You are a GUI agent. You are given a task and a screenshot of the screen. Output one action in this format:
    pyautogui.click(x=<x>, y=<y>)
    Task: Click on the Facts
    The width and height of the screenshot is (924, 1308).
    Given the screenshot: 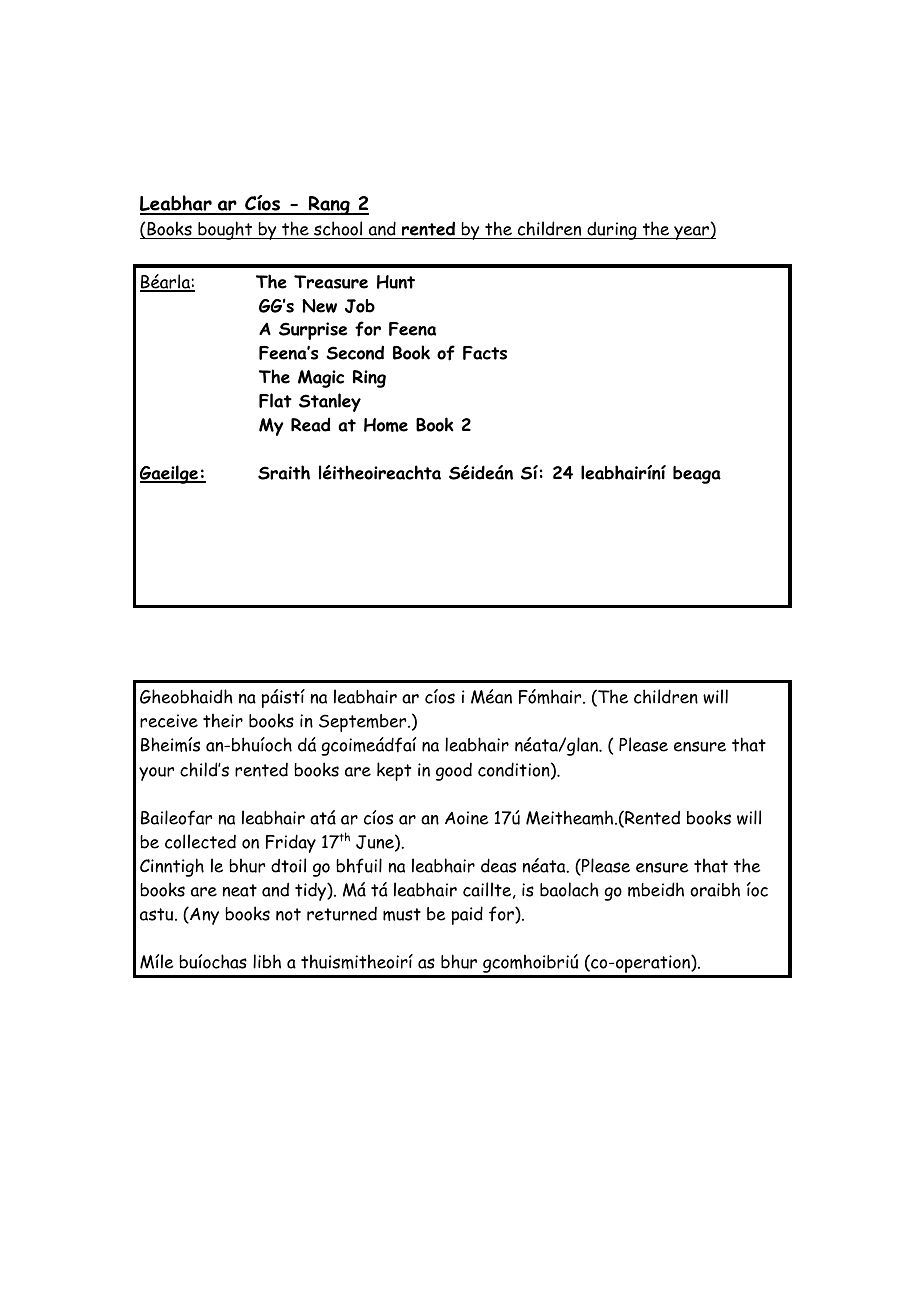 What is the action you would take?
    pyautogui.click(x=485, y=353)
